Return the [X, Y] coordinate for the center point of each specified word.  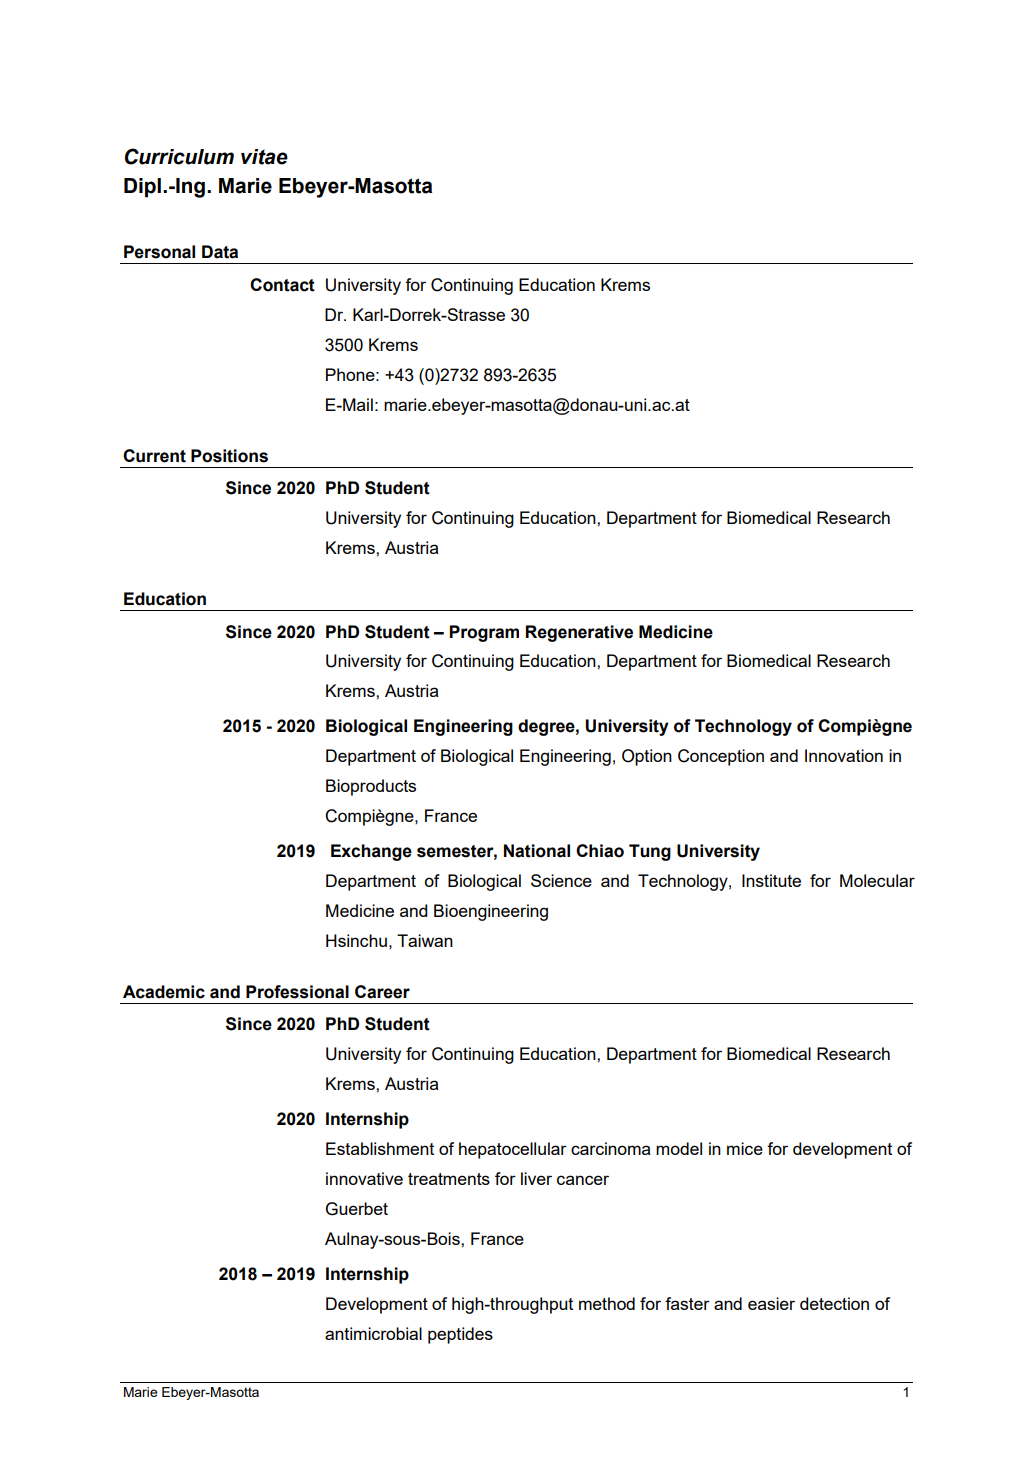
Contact [282, 285]
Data [220, 252]
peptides [460, 1335]
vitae [264, 157]
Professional [297, 992]
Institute [771, 880]
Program [484, 633]
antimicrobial [373, 1333]
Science [561, 880]
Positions [229, 456]
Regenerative [579, 633]
